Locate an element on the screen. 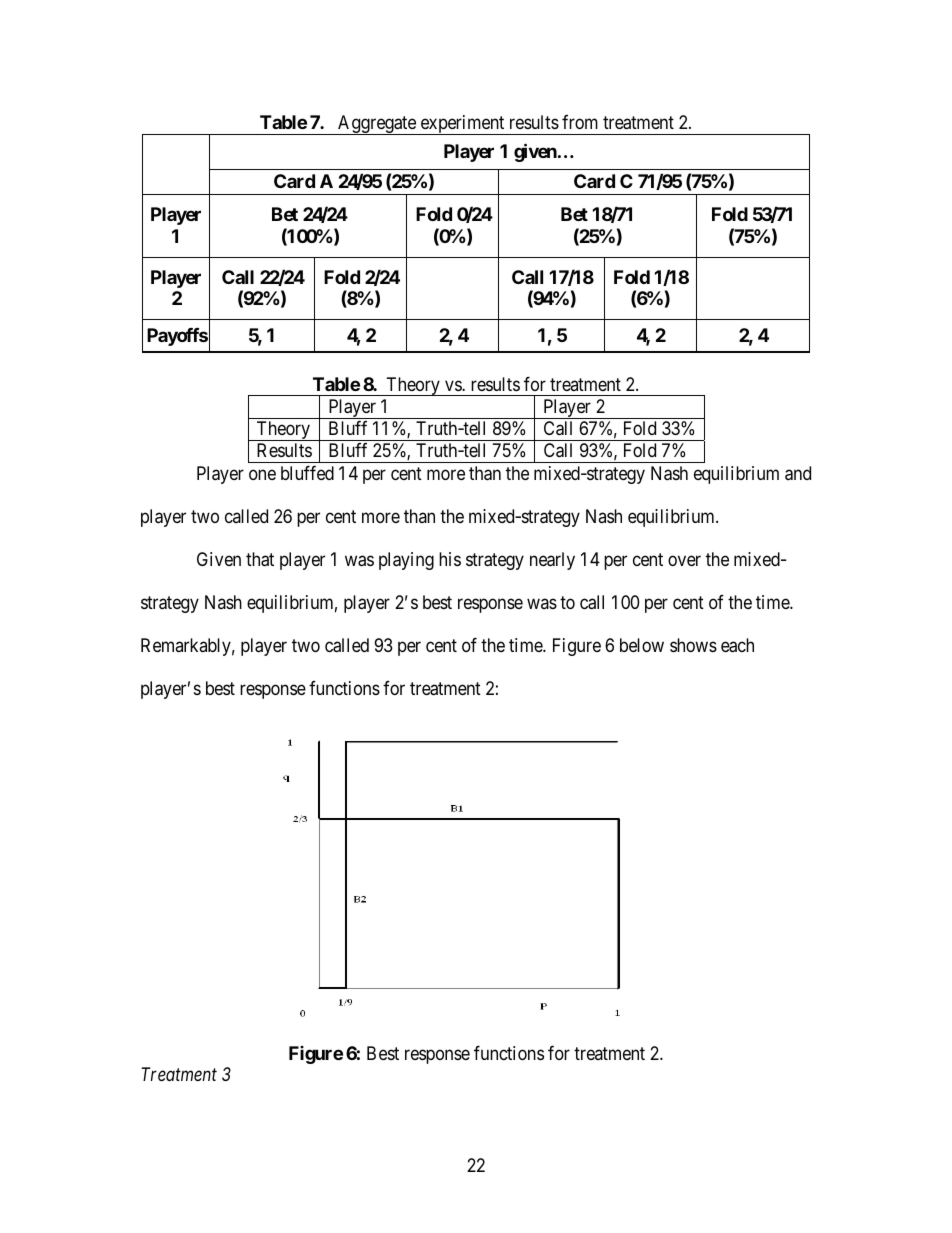 This screenshot has width=952, height=1233. that is located at coordinates (260, 559).
